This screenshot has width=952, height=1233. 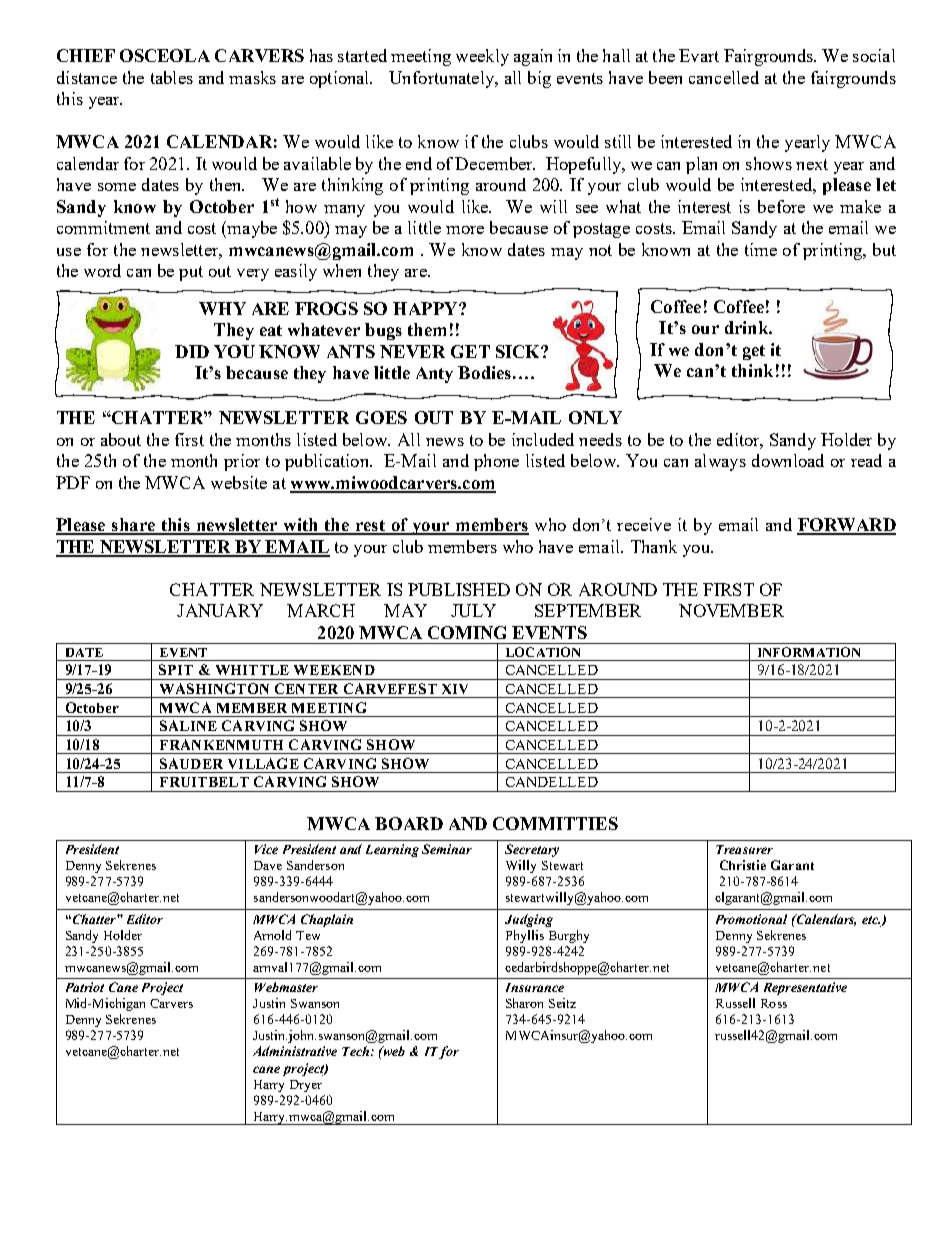 What do you see at coordinates (239, 482) in the screenshot?
I see `website` at bounding box center [239, 482].
